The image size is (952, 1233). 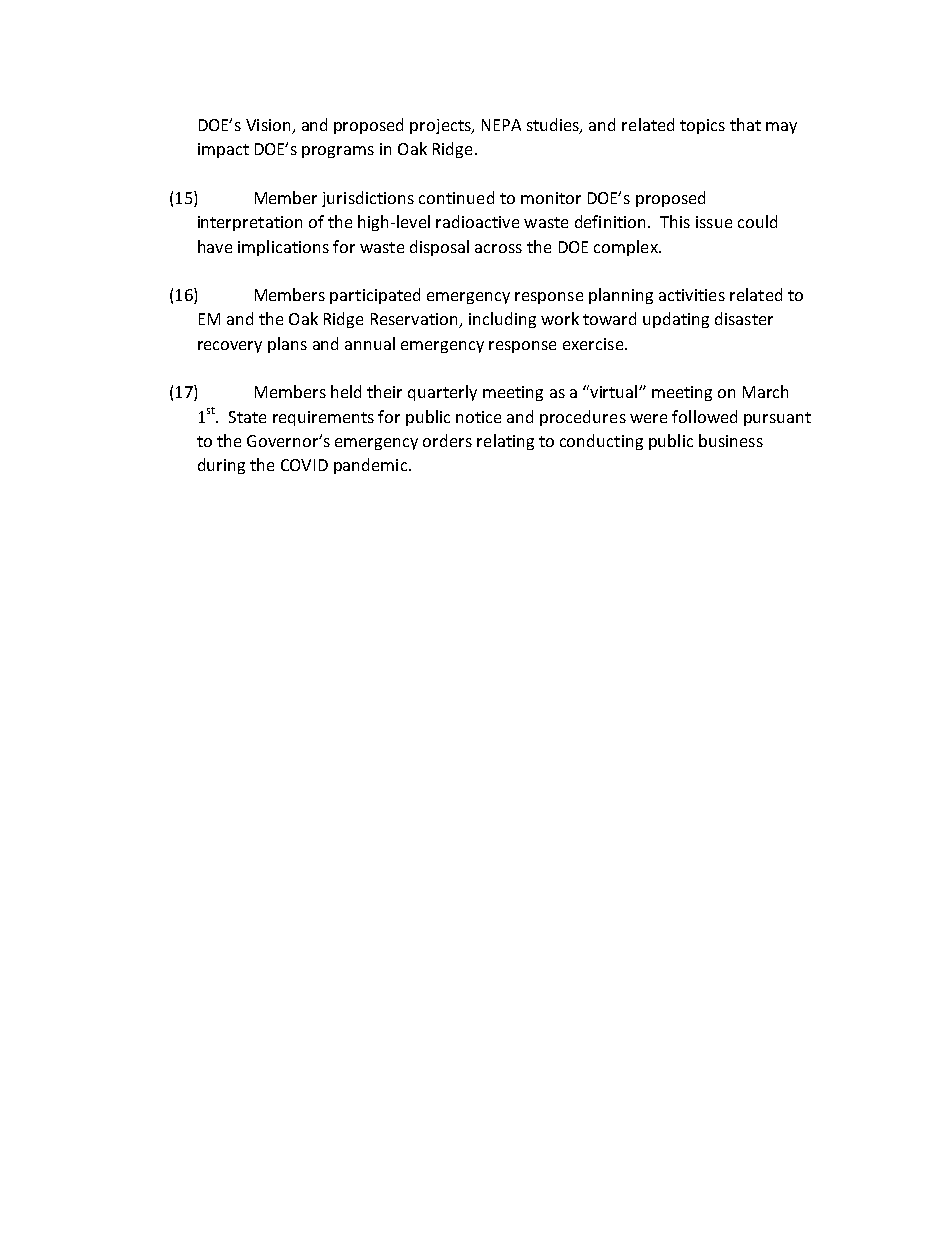 What do you see at coordinates (250, 223) in the screenshot?
I see `interpretation` at bounding box center [250, 223].
